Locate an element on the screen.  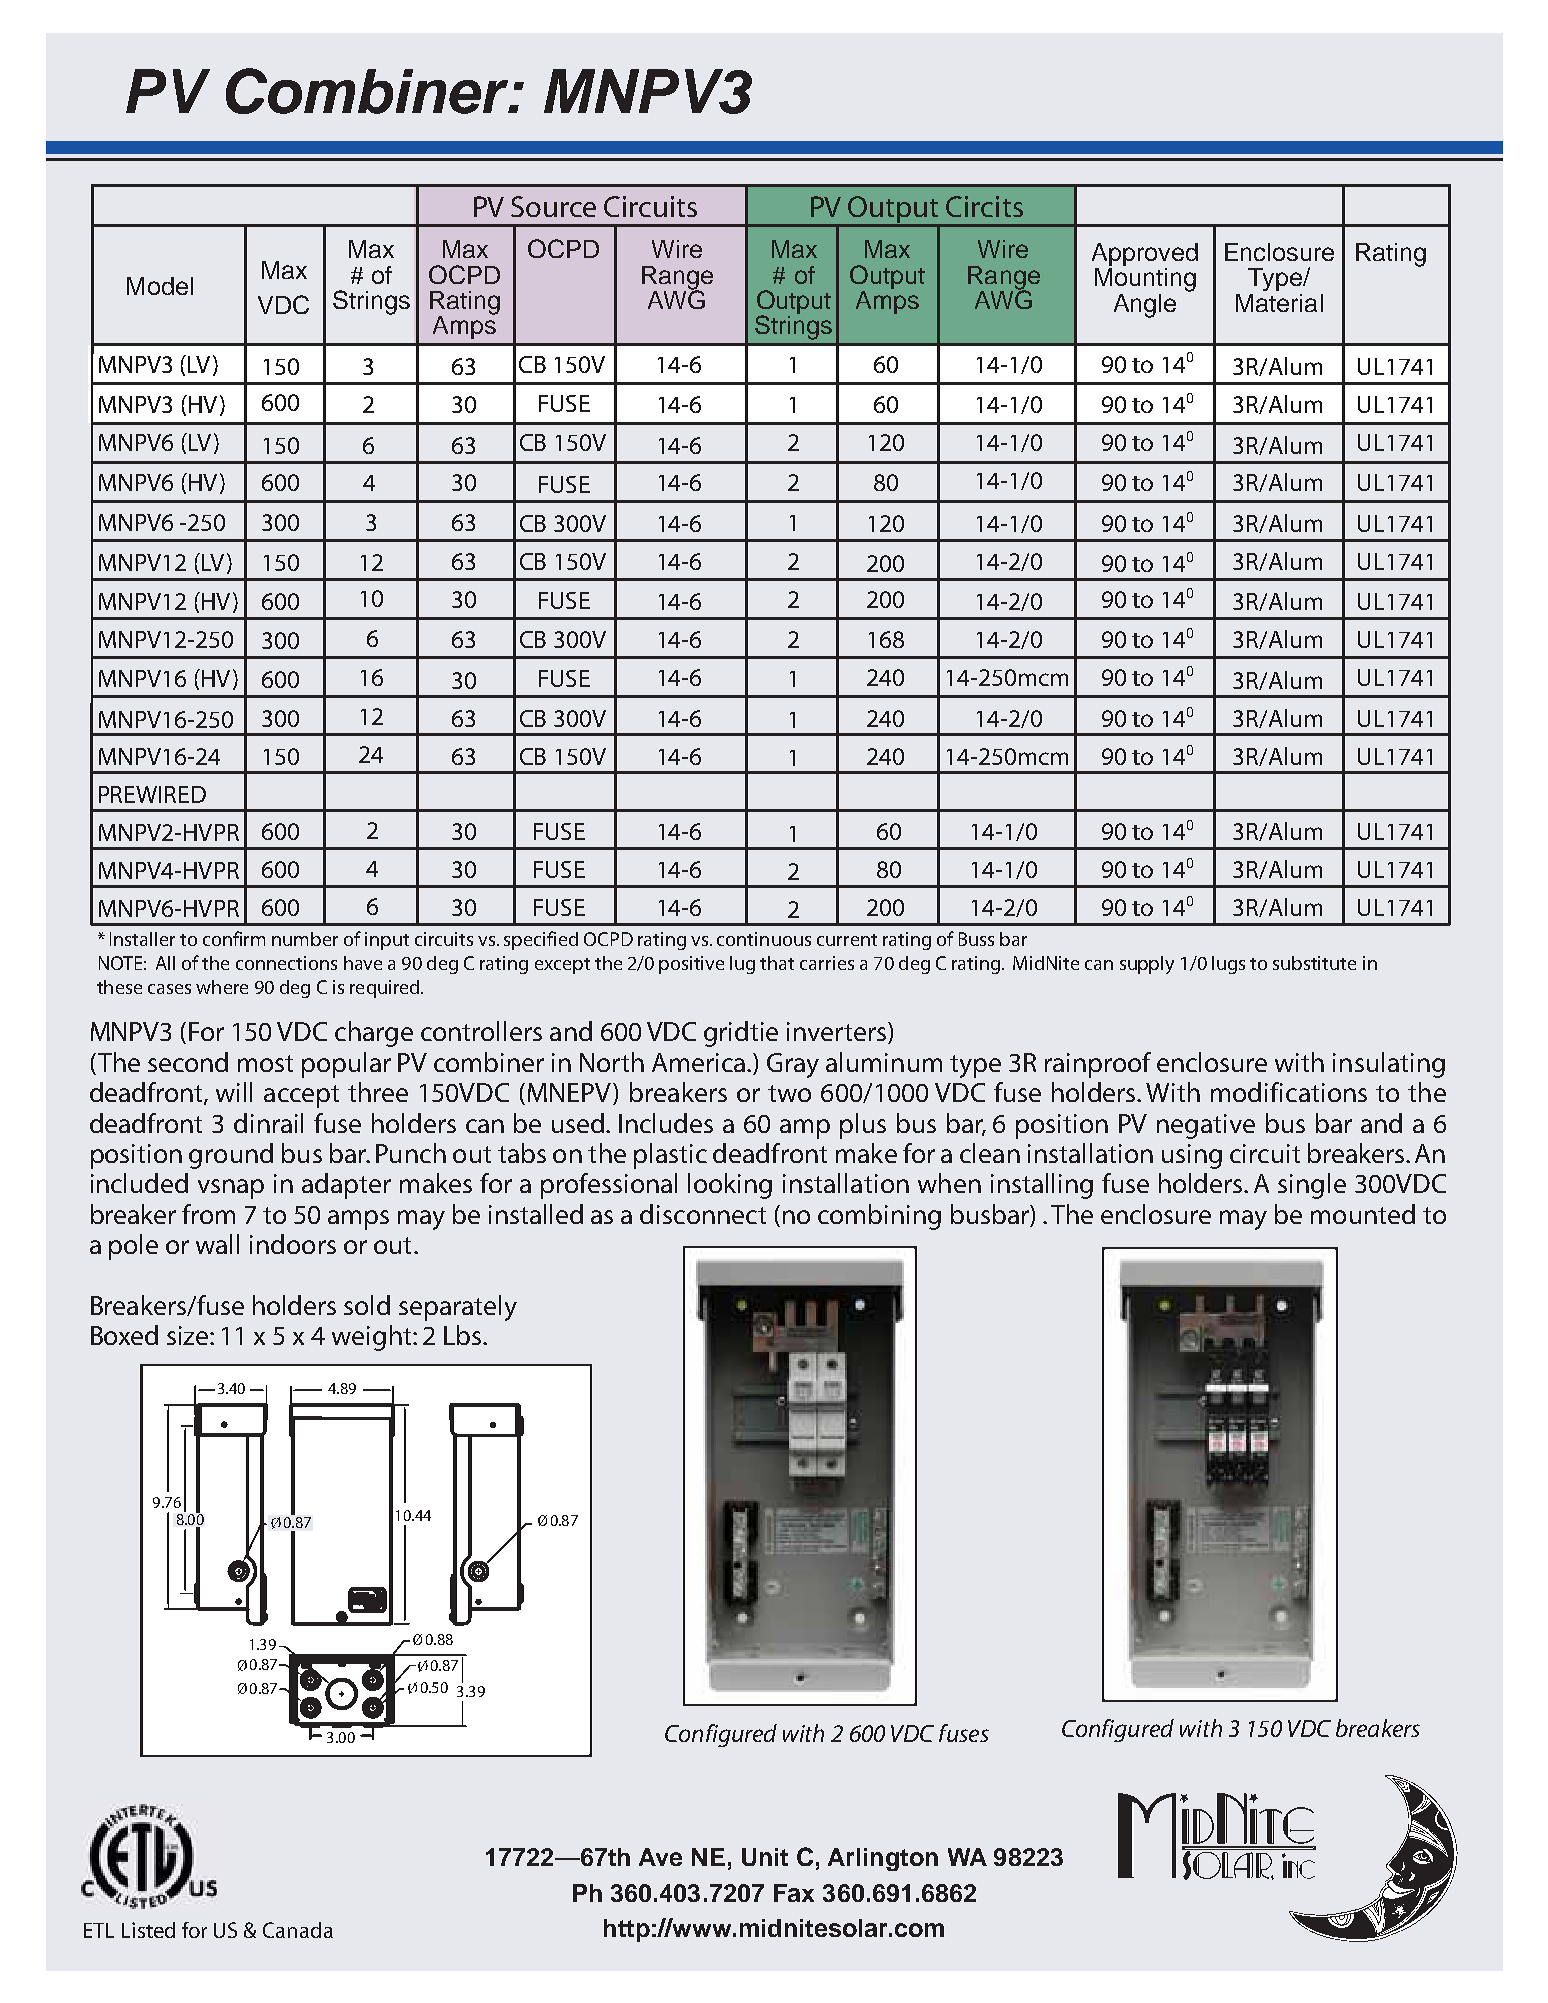
mounted is located at coordinates (1363, 1214).
